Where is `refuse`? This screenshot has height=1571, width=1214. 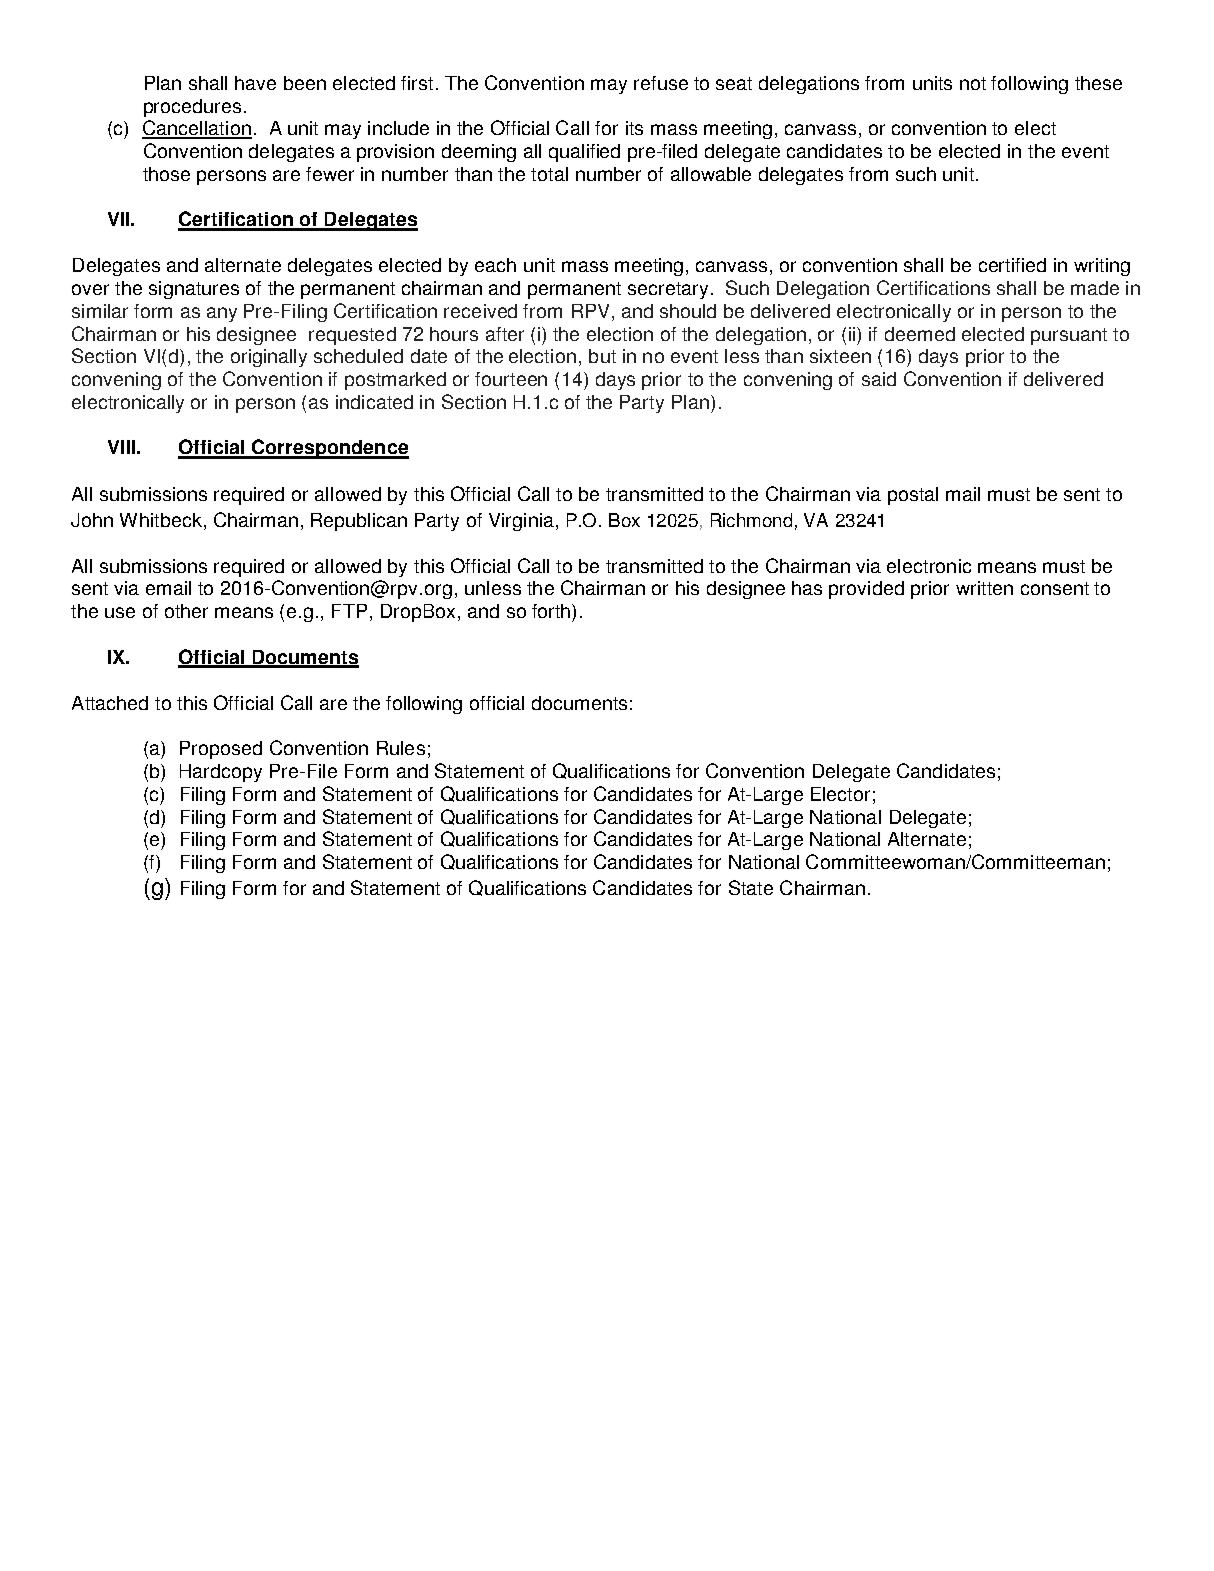 refuse is located at coordinates (661, 83).
